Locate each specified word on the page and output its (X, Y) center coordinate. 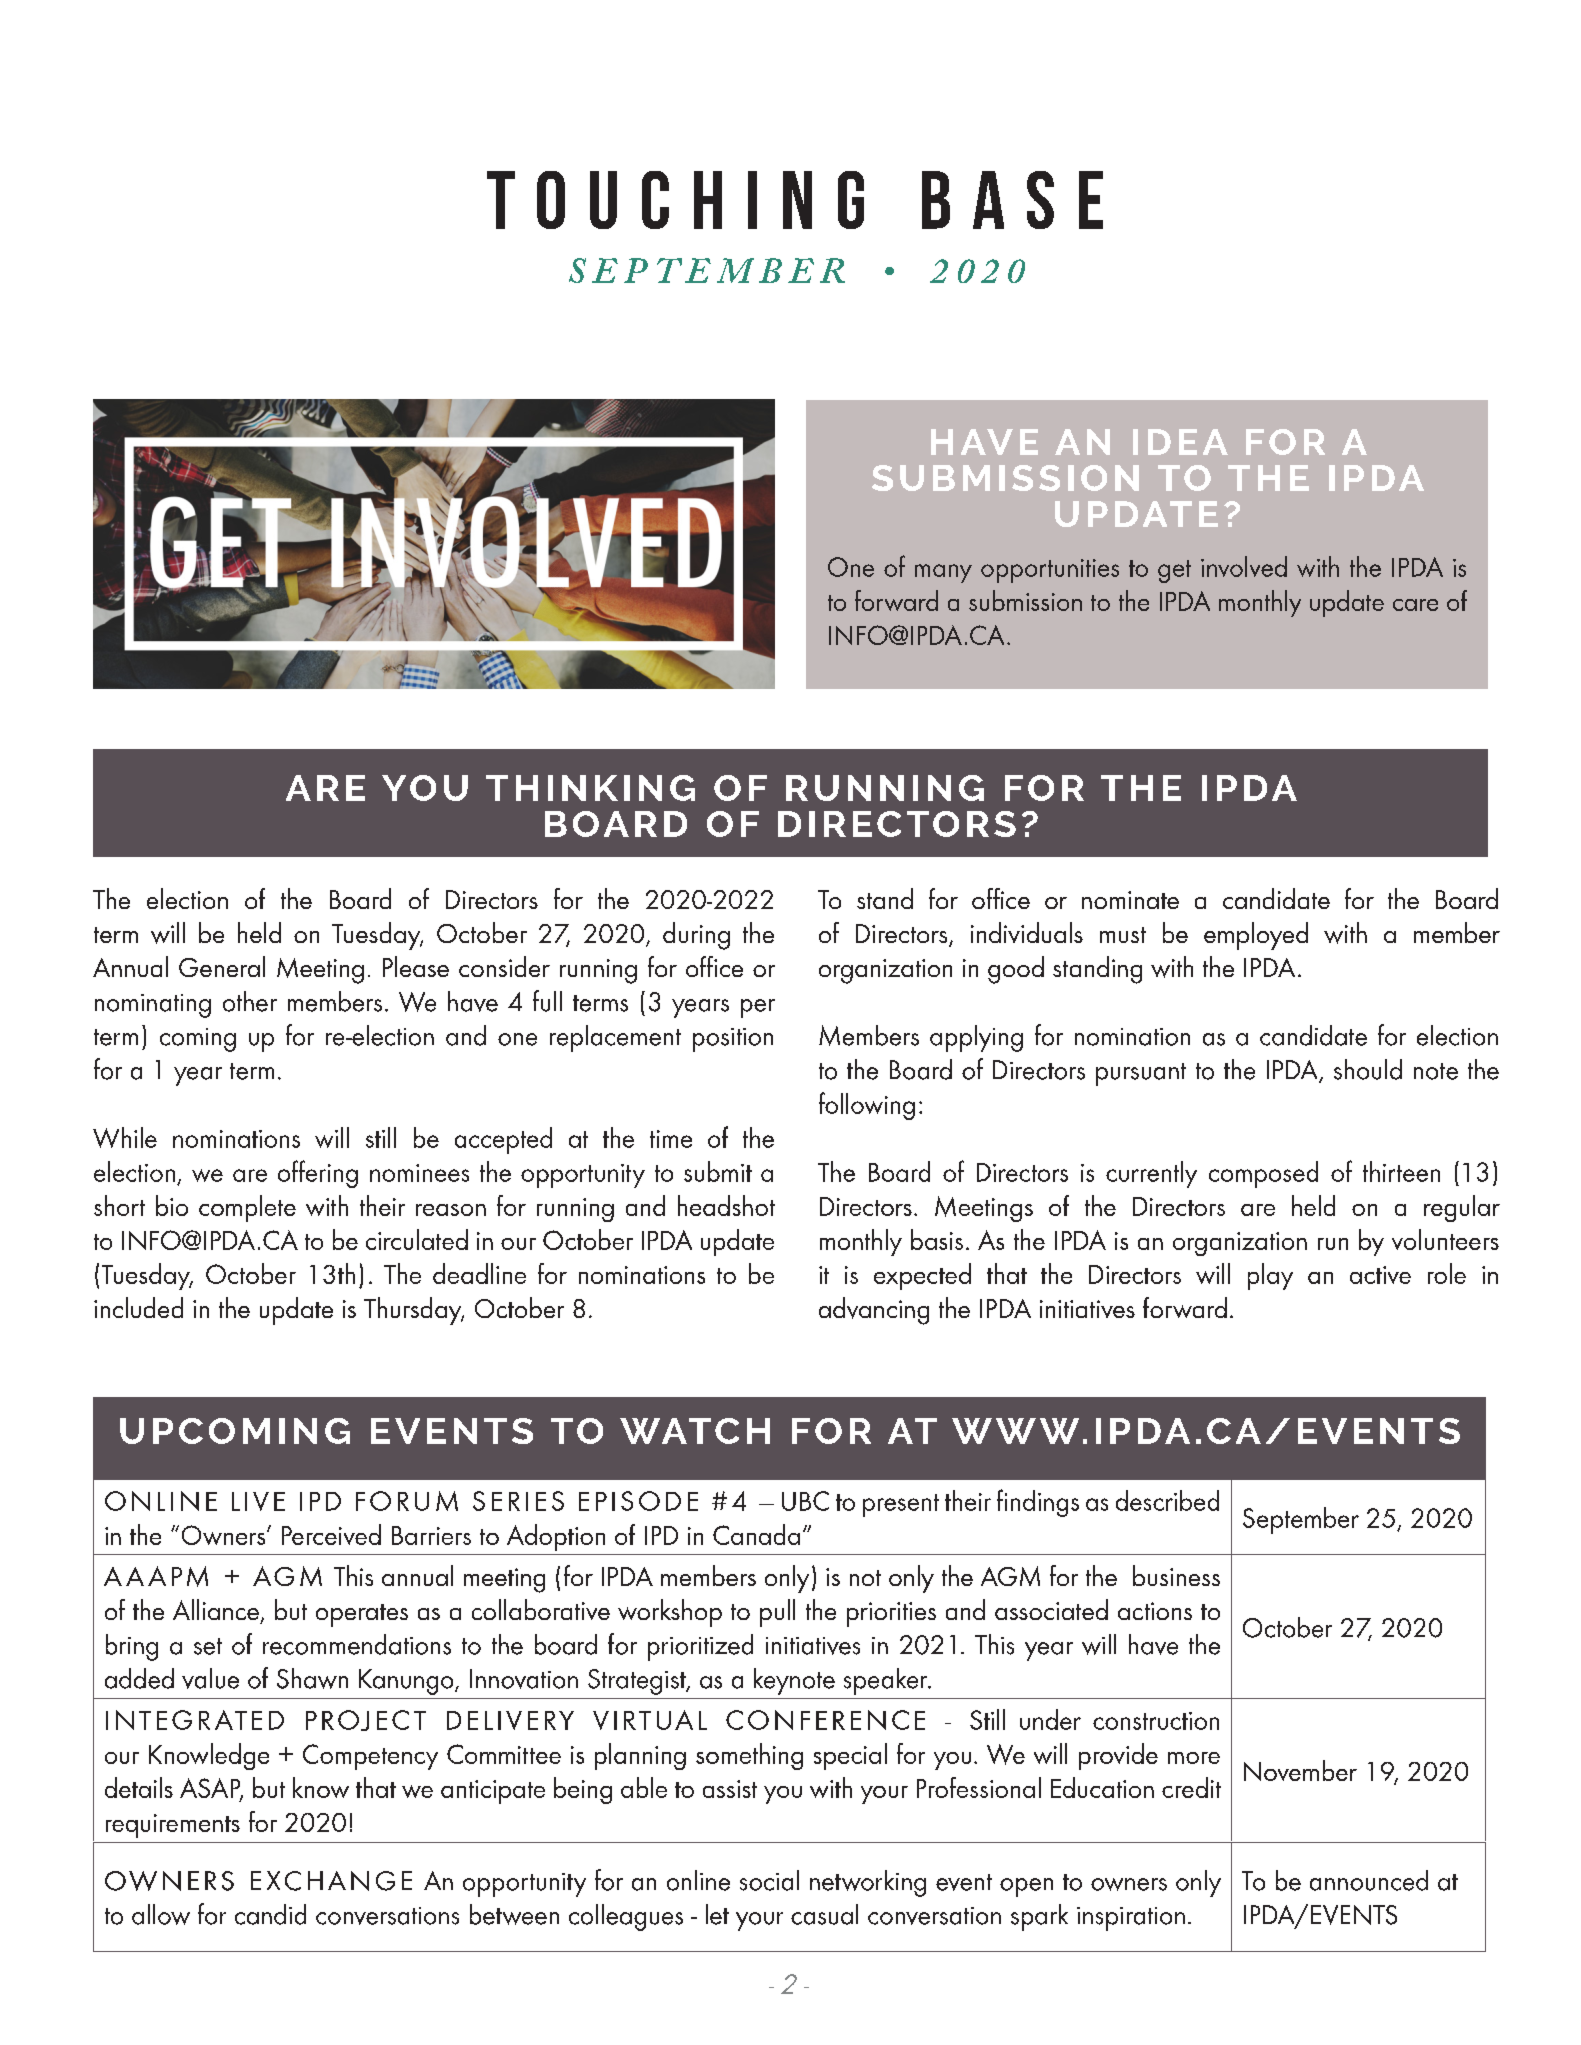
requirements (173, 1826)
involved (1244, 566)
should (1368, 1069)
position (733, 1040)
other (250, 1001)
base (1012, 200)
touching (675, 200)
